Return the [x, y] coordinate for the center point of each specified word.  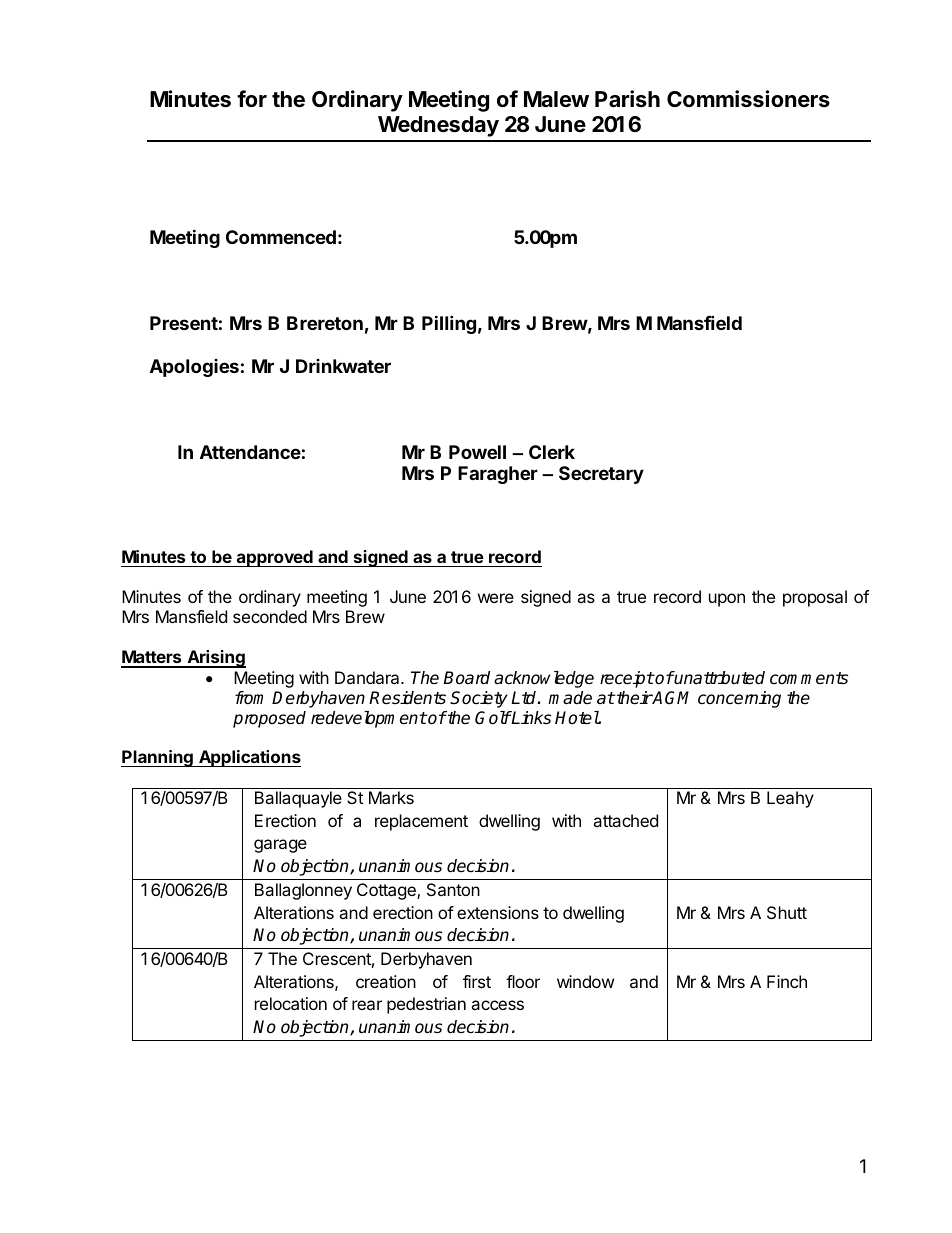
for [252, 98]
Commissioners [748, 99]
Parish [627, 99]
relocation [291, 1003]
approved [274, 558]
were [496, 598]
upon [727, 600]
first [477, 981]
